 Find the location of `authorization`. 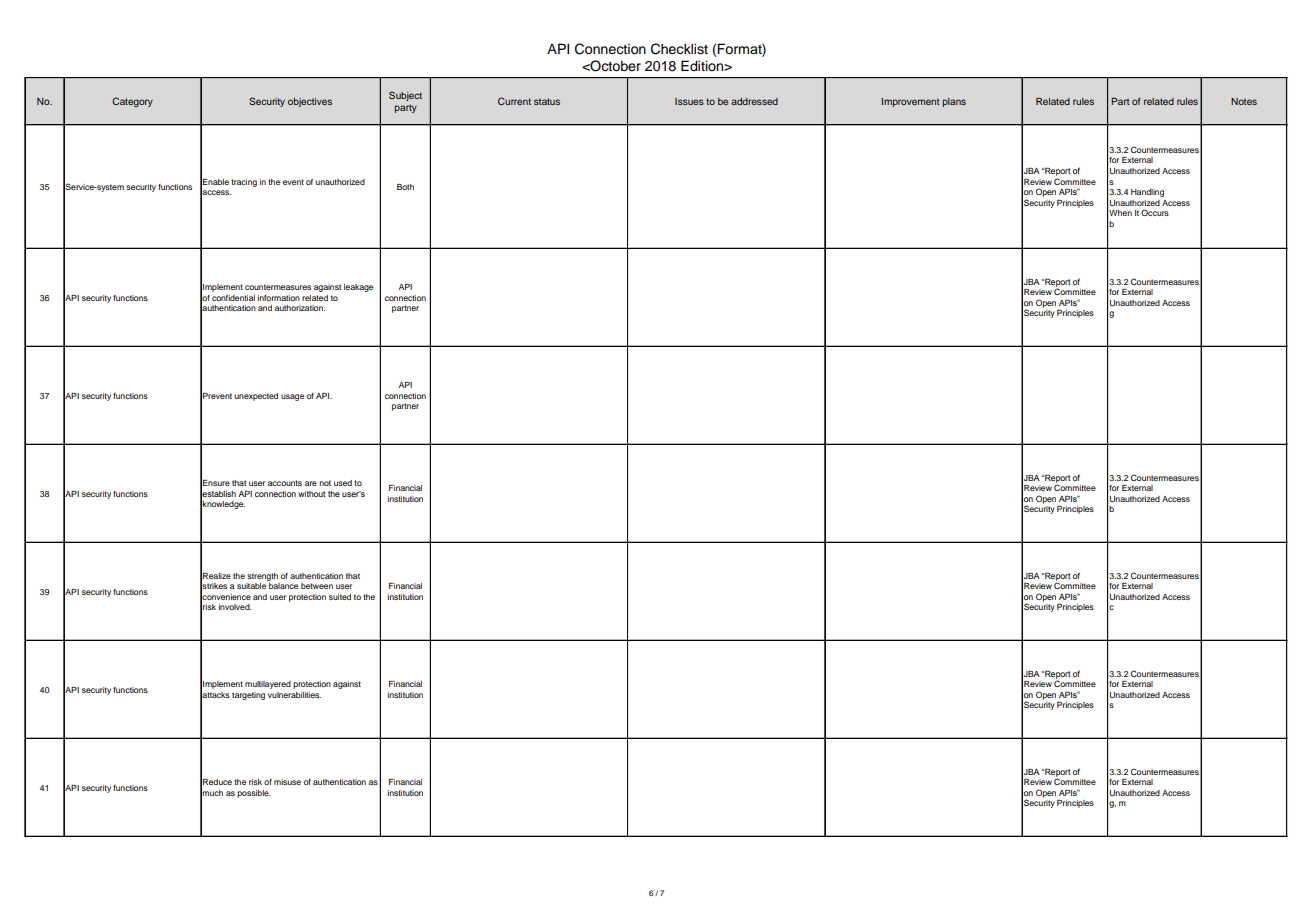

authorization is located at coordinates (300, 308).
